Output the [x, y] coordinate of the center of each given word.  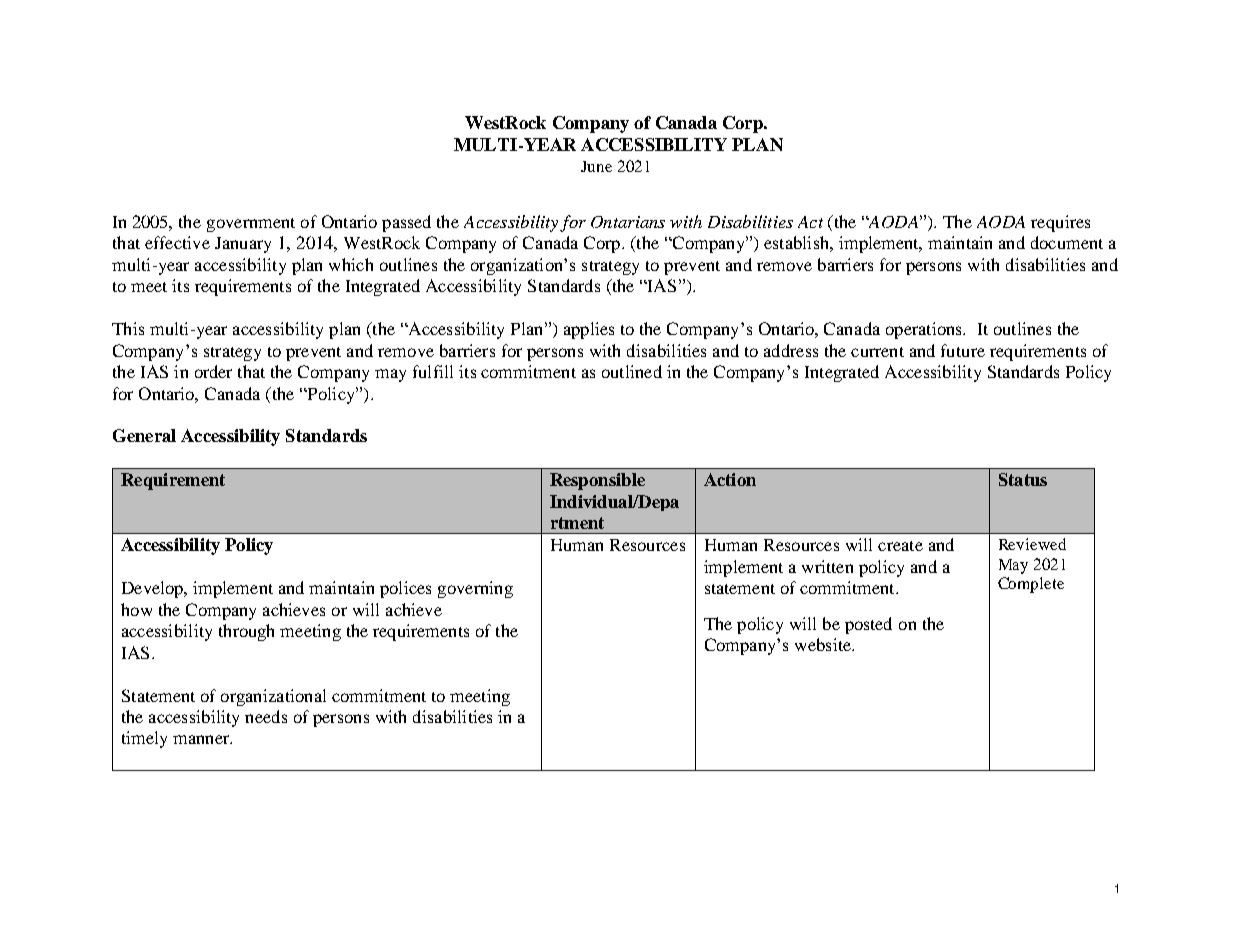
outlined [632, 371]
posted [868, 625]
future [963, 350]
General [144, 435]
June [596, 166]
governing [475, 589]
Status [1023, 479]
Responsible [597, 481]
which [351, 264]
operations [925, 330]
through [246, 632]
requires [1060, 223]
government [251, 225]
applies [589, 330]
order [213, 371]
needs [266, 716]
